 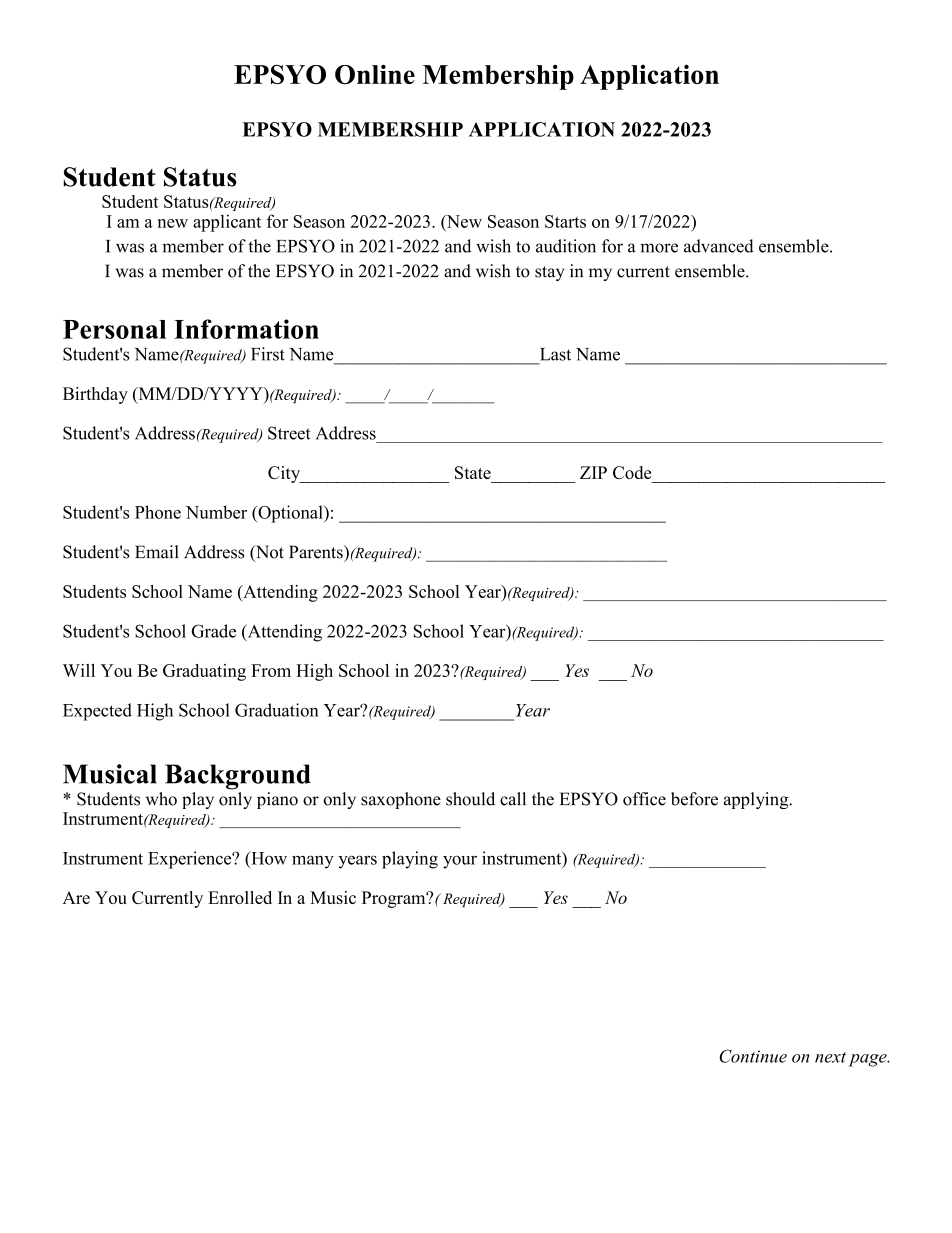 What do you see at coordinates (719, 246) in the image?
I see `advanced` at bounding box center [719, 246].
